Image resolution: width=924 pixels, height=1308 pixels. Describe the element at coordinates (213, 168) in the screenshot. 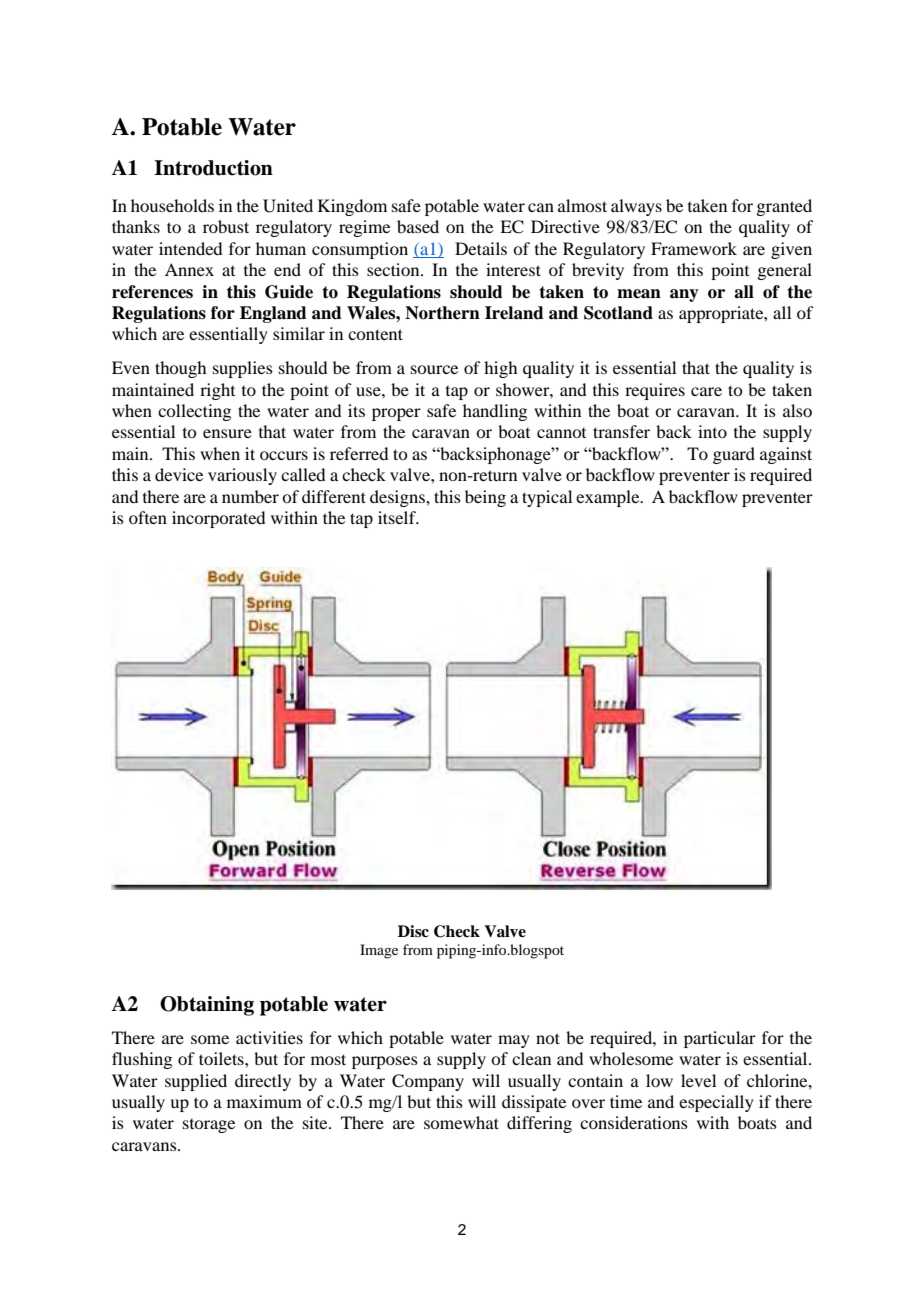

I see `Introduction` at that location.
